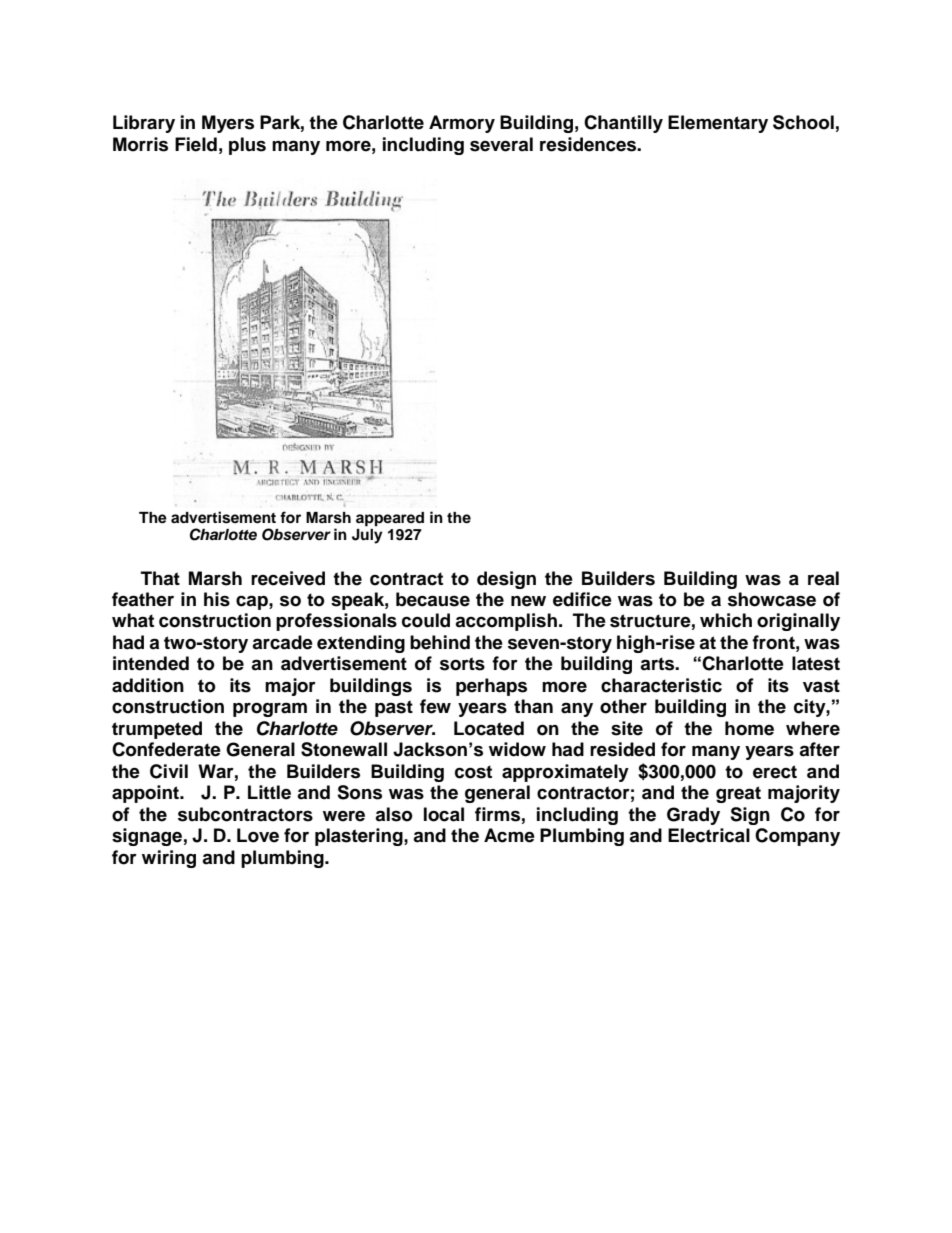 The height and width of the screenshot is (1233, 952). What do you see at coordinates (258, 835) in the screenshot?
I see `Love` at bounding box center [258, 835].
